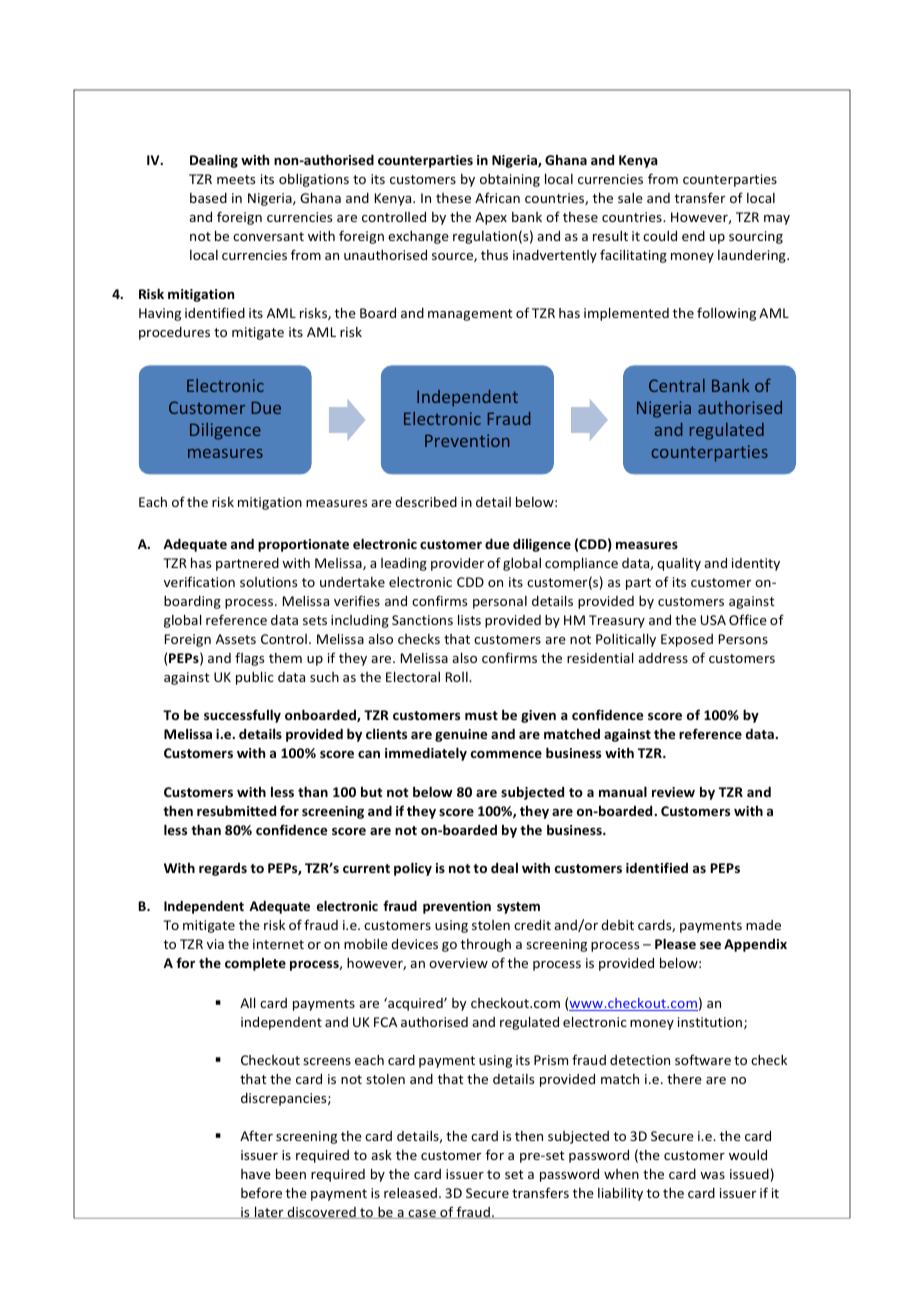  Describe the element at coordinates (660, 235) in the screenshot. I see `could` at that location.
